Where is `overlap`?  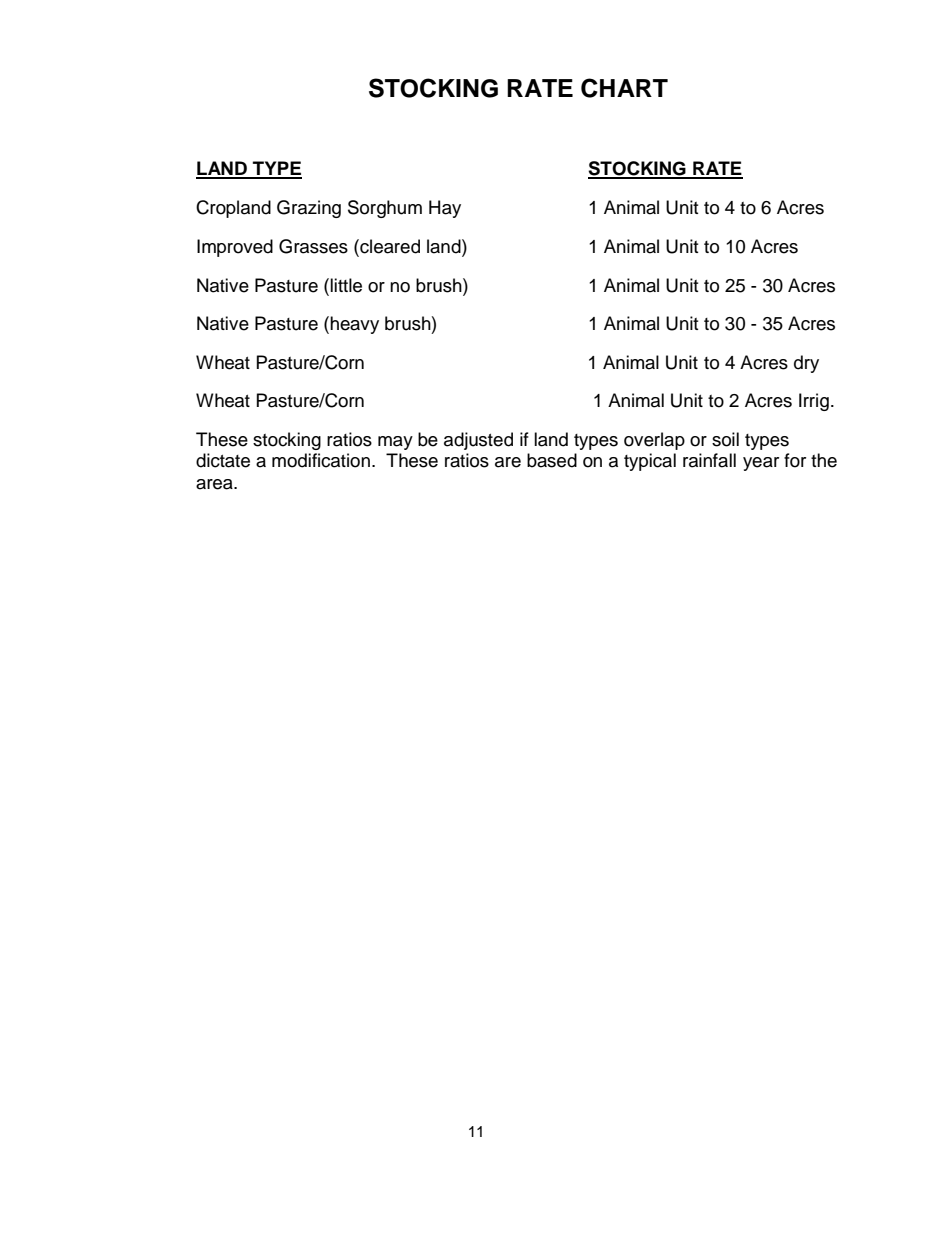 overlap is located at coordinates (654, 441).
